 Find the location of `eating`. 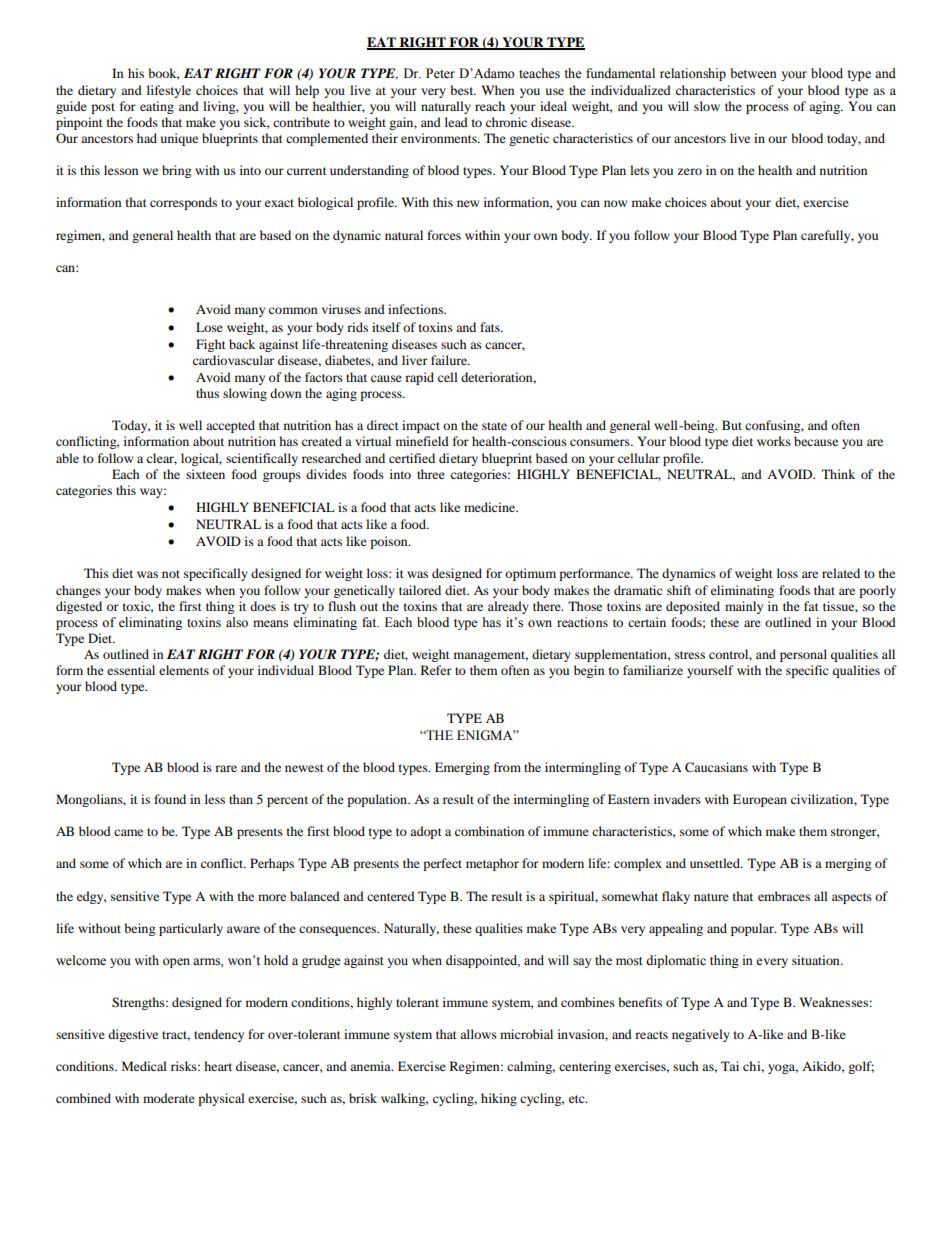

eating is located at coordinates (157, 107).
